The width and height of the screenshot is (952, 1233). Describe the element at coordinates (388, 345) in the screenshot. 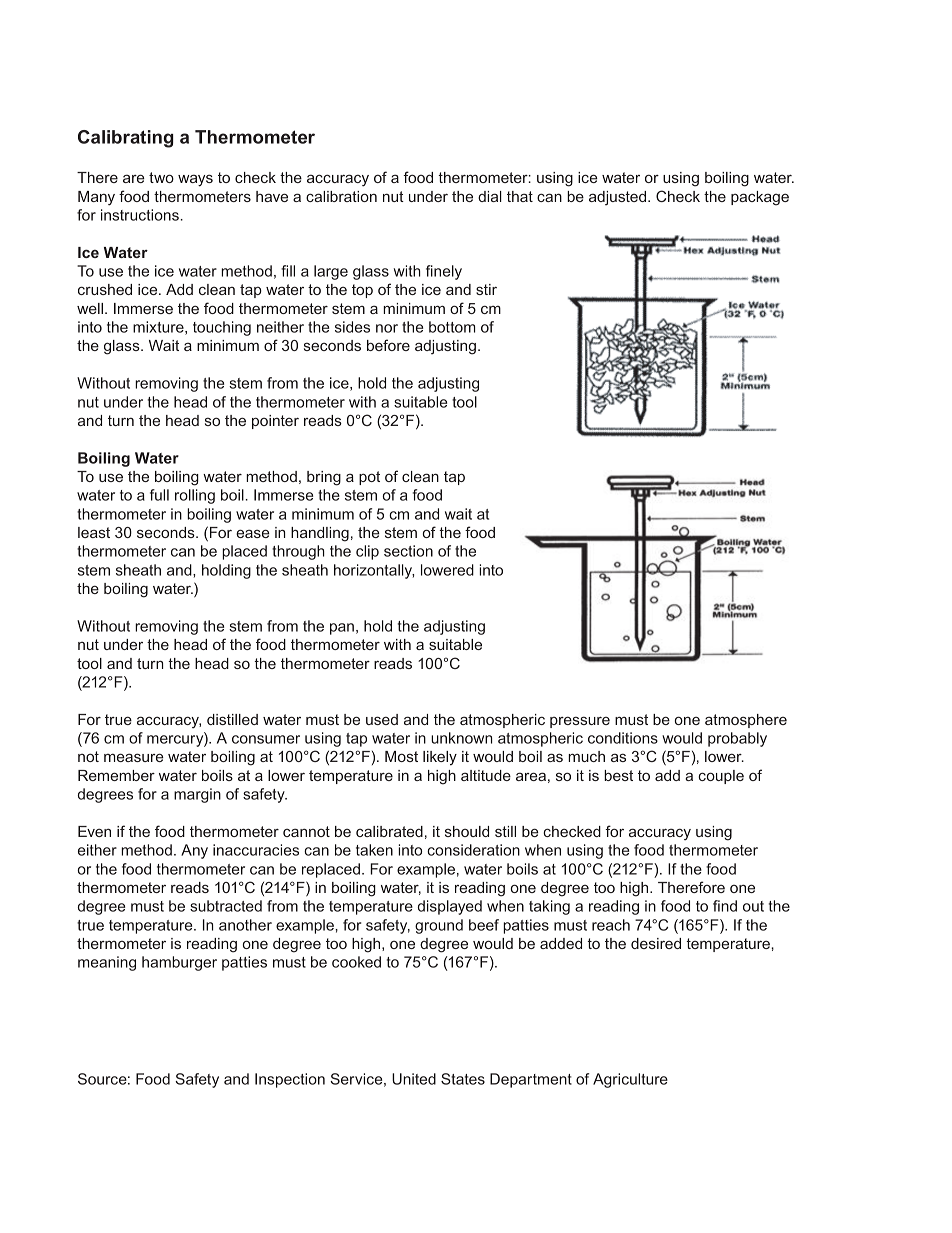

I see `before` at that location.
